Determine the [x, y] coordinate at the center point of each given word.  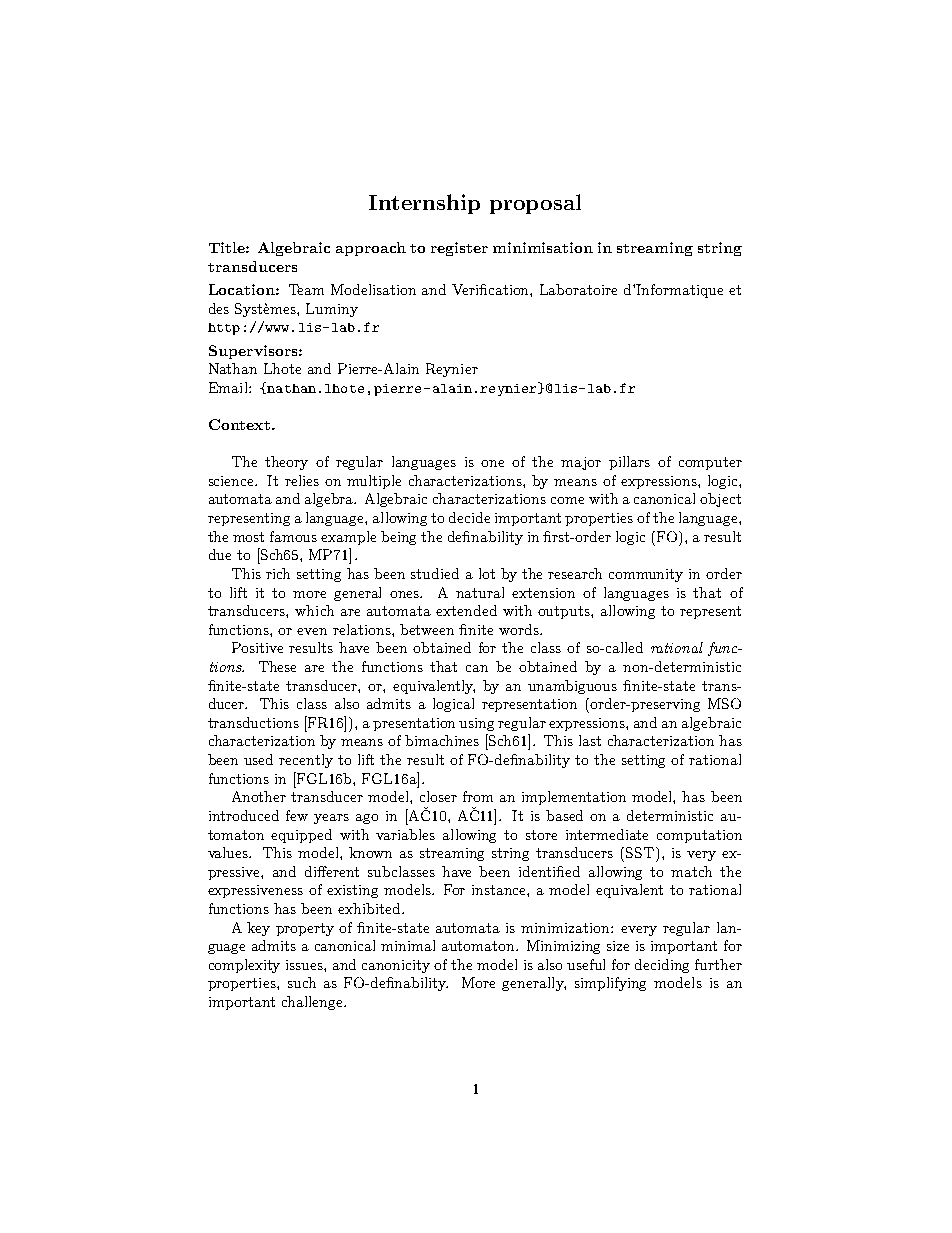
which [314, 610]
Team [306, 289]
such [302, 982]
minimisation [543, 247]
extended [466, 610]
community [646, 575]
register [459, 249]
